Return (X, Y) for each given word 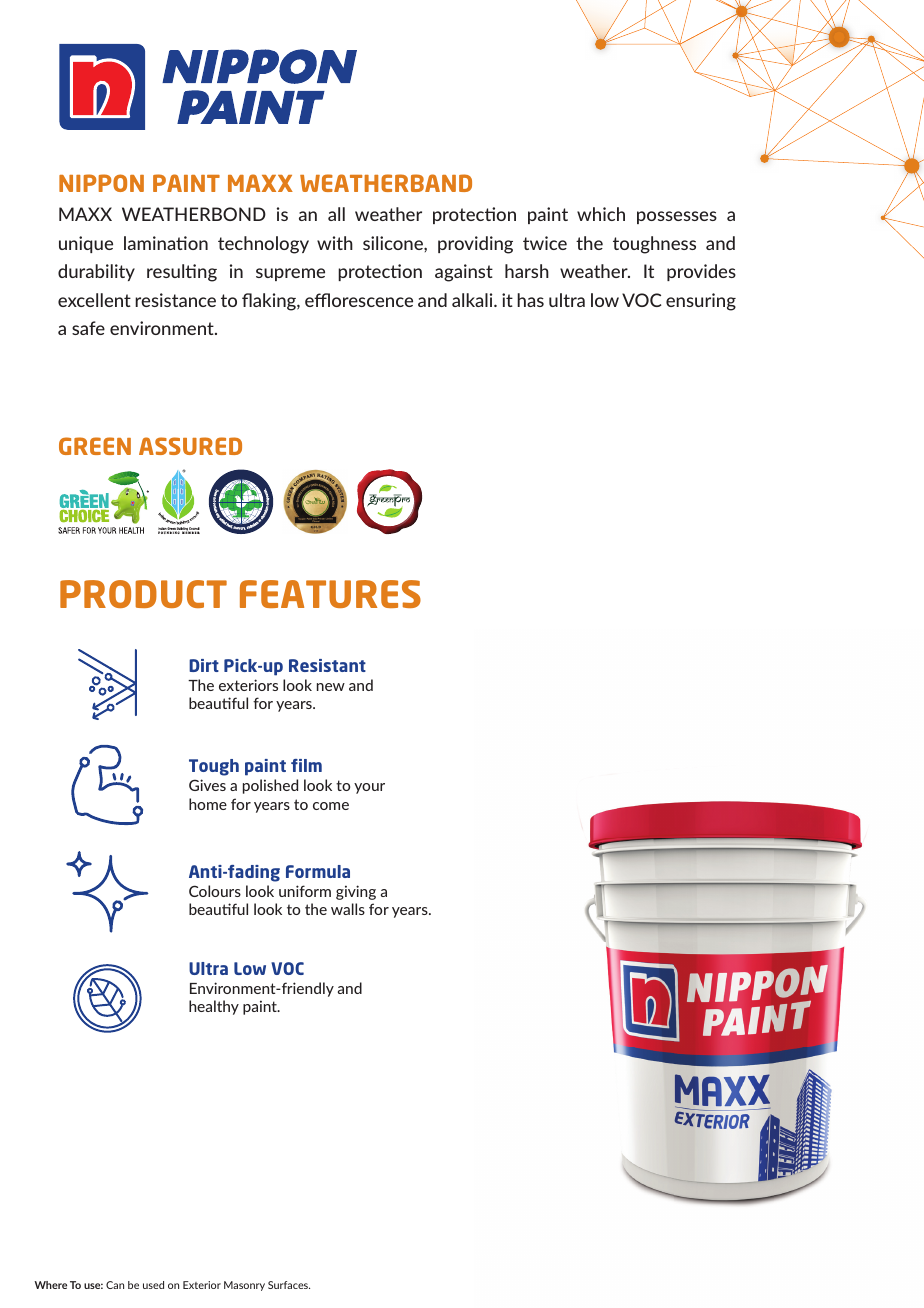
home (208, 804)
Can (115, 1285)
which (601, 214)
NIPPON (101, 183)
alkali (473, 300)
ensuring (701, 302)
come (331, 806)
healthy (214, 1007)
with (335, 243)
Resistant (327, 665)
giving (356, 892)
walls (348, 909)
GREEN (95, 446)
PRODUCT (143, 594)
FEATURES (330, 594)
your (369, 788)
